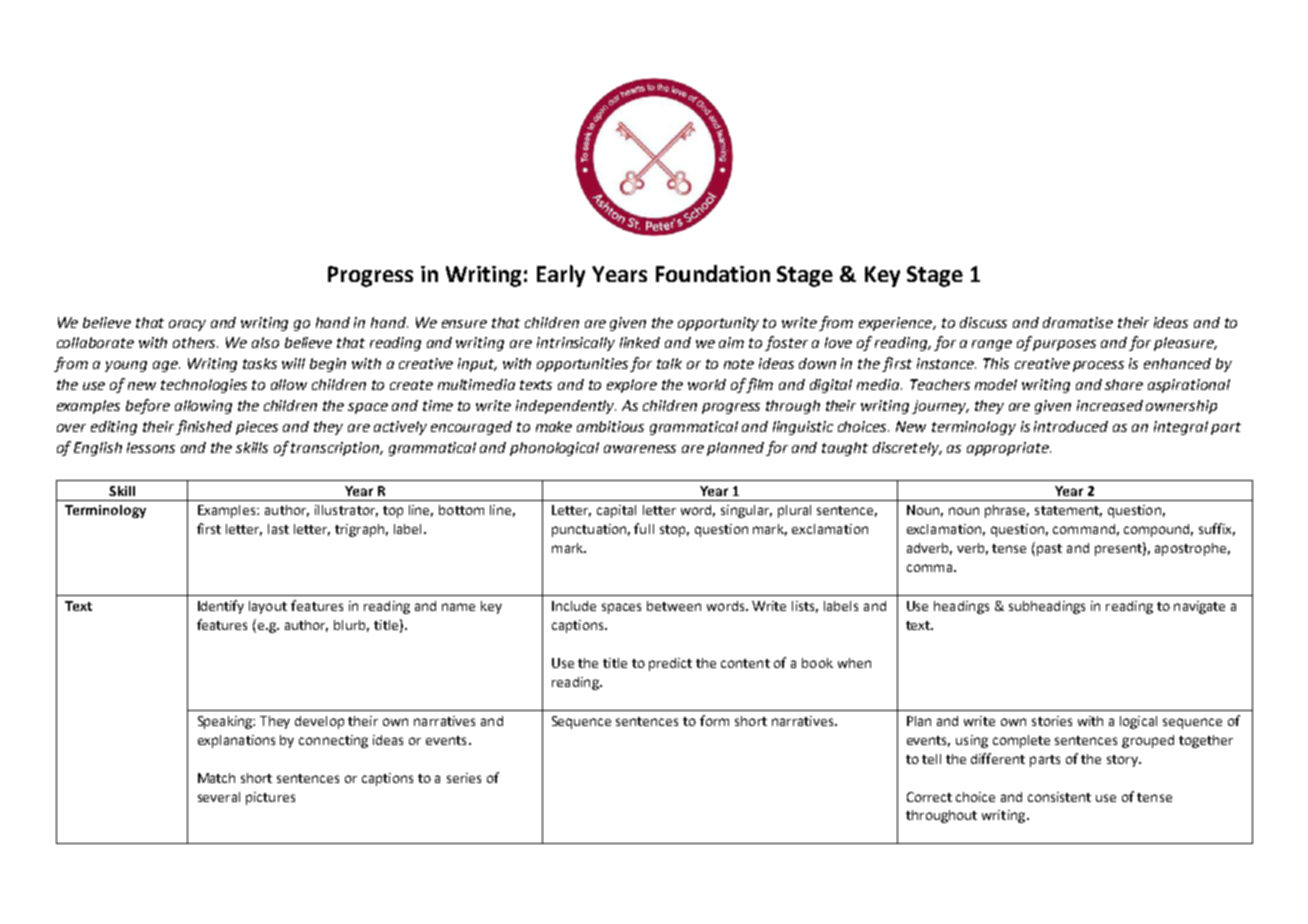  What do you see at coordinates (216, 778) in the screenshot?
I see `Match` at bounding box center [216, 778].
